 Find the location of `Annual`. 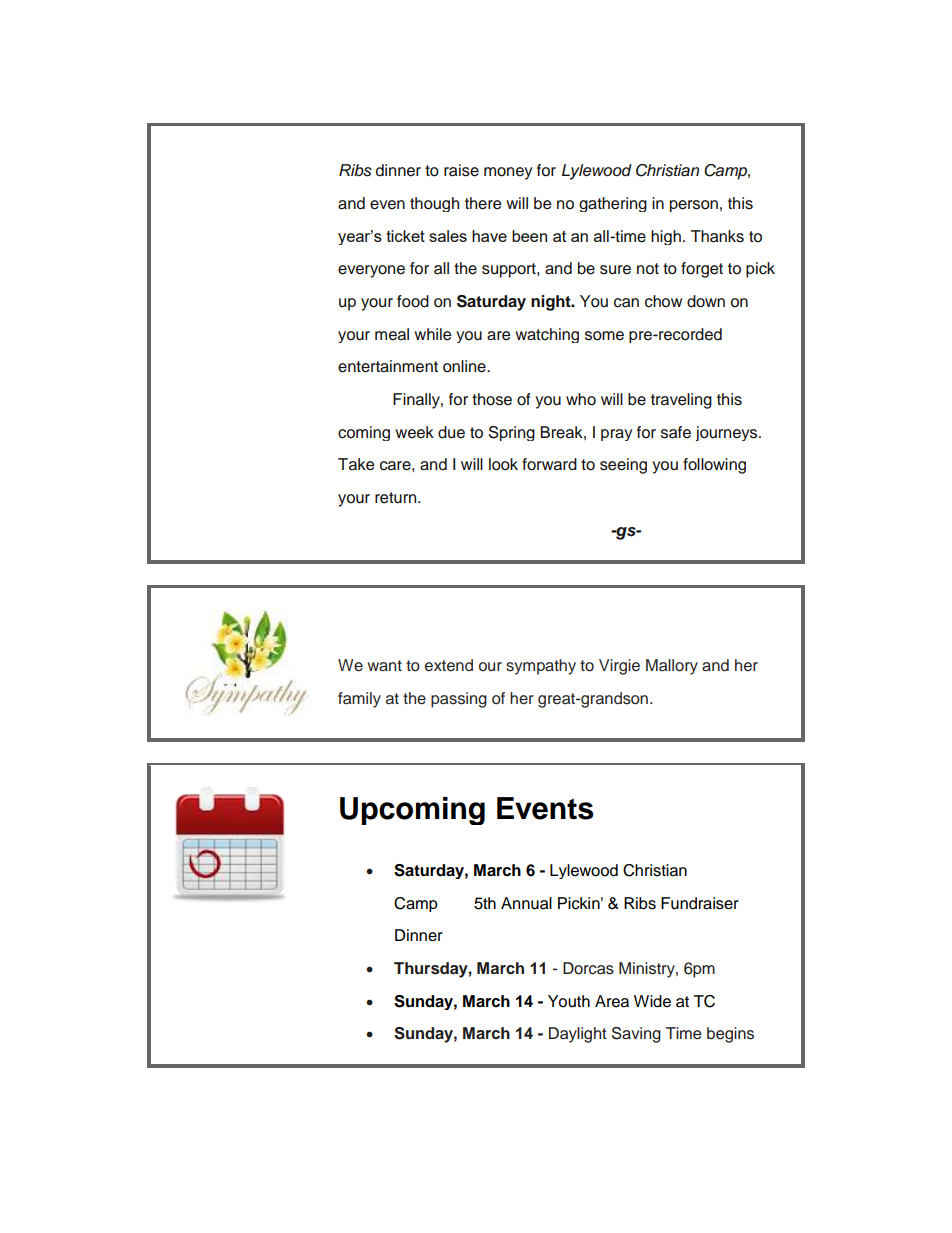

Annual is located at coordinates (526, 903).
